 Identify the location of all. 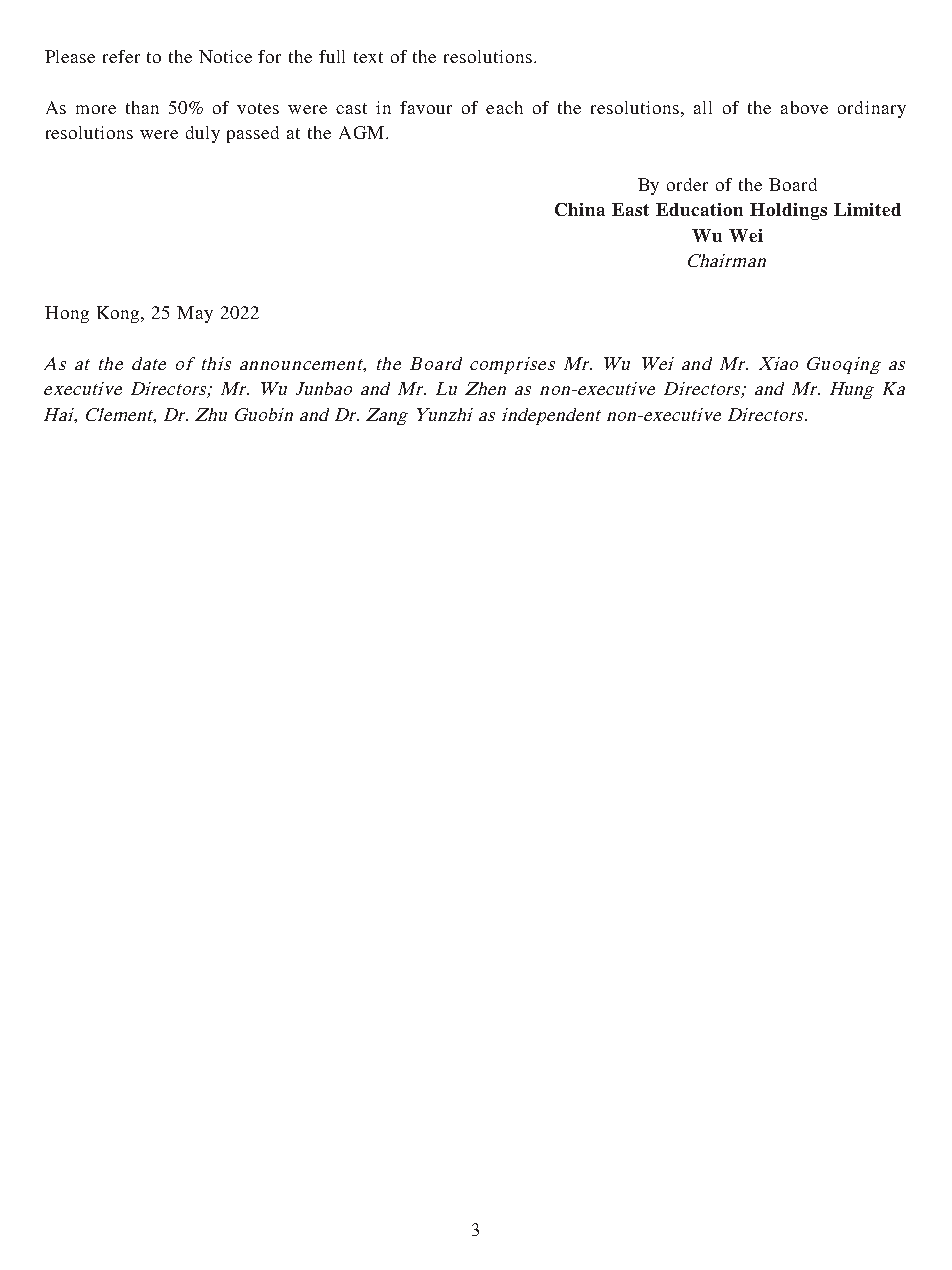
(703, 107).
